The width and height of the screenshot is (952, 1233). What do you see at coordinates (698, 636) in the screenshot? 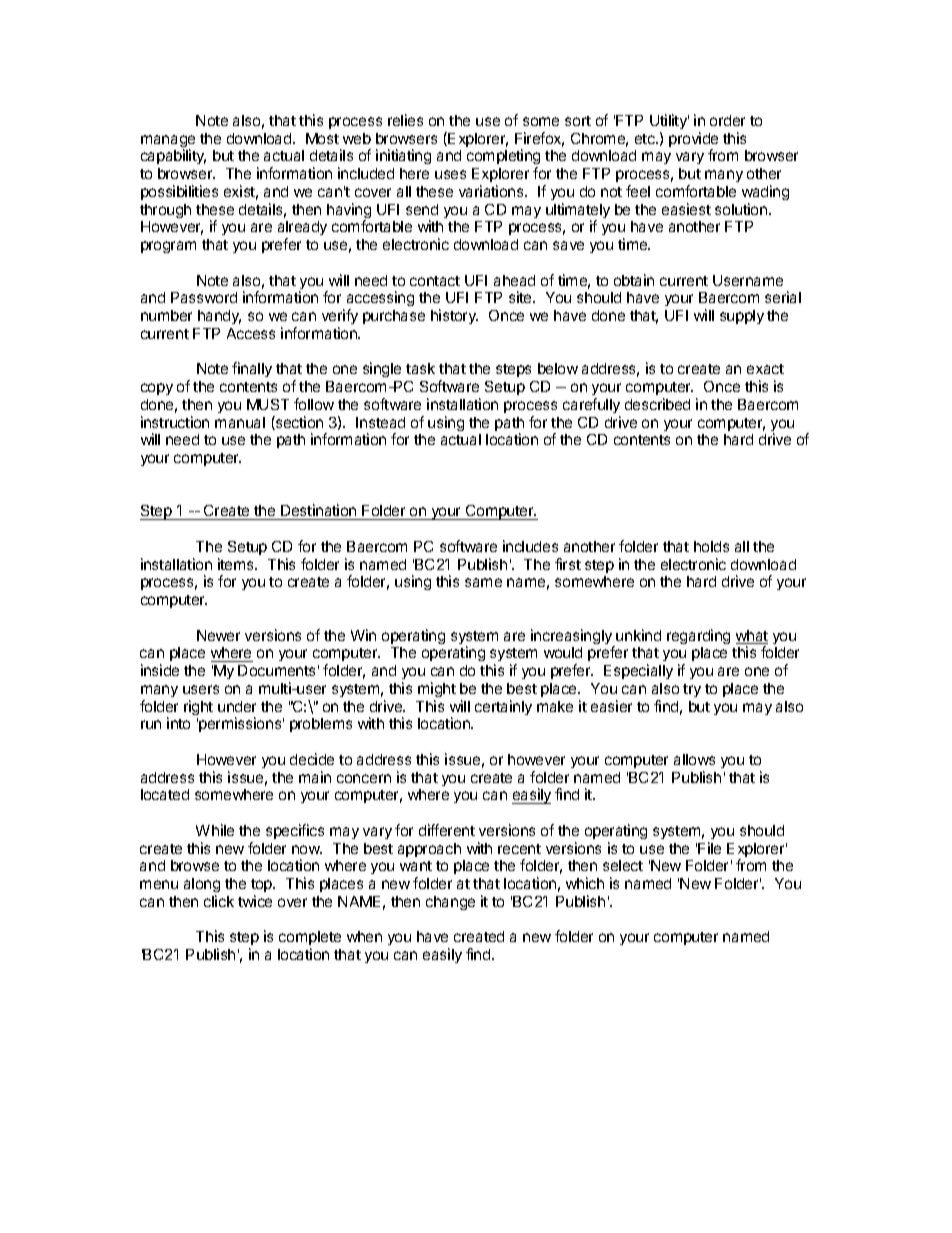
I see `regarding` at bounding box center [698, 636].
